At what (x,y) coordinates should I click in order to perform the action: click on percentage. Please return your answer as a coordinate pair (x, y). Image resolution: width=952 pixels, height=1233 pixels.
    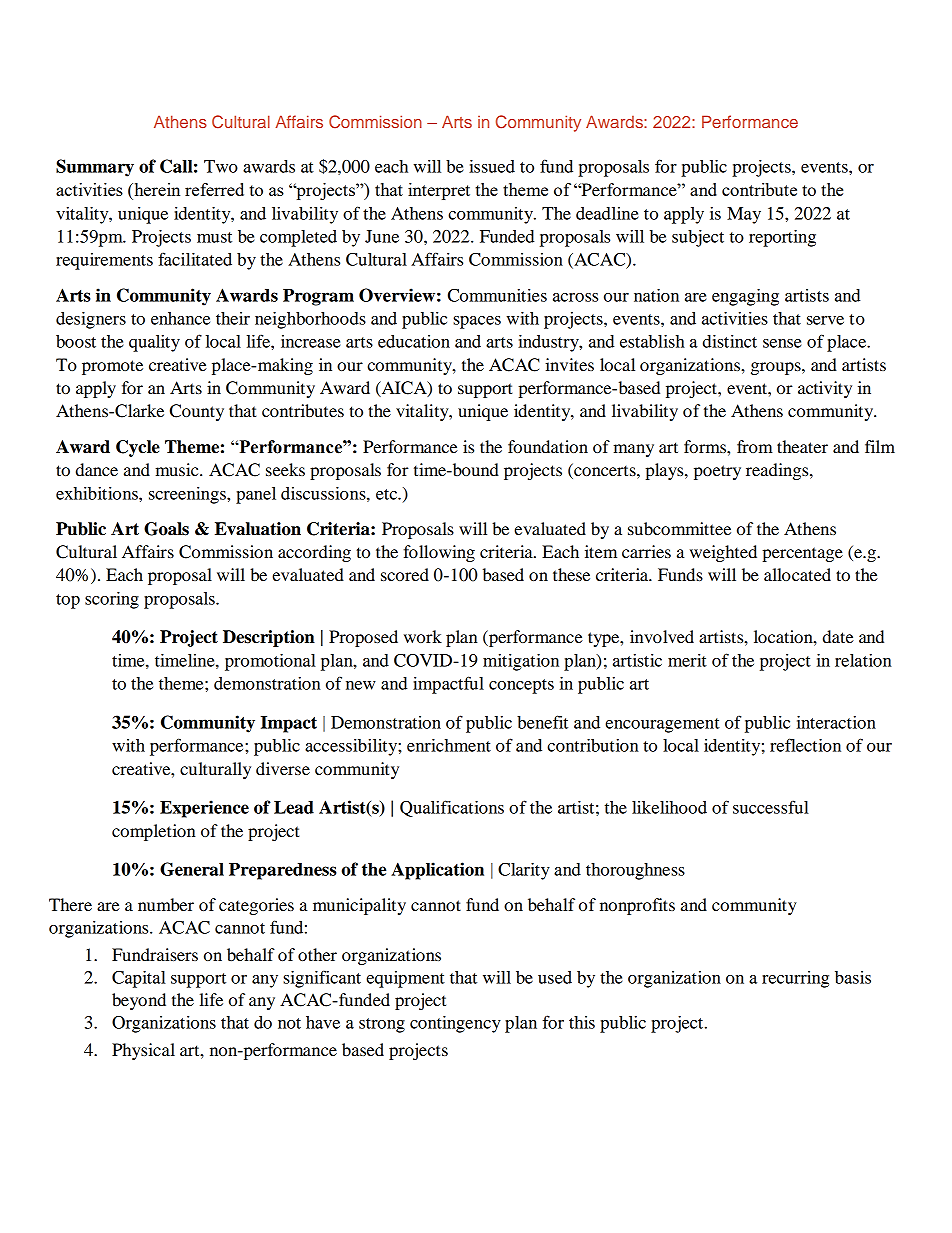
    Looking at the image, I should click on (802, 554).
